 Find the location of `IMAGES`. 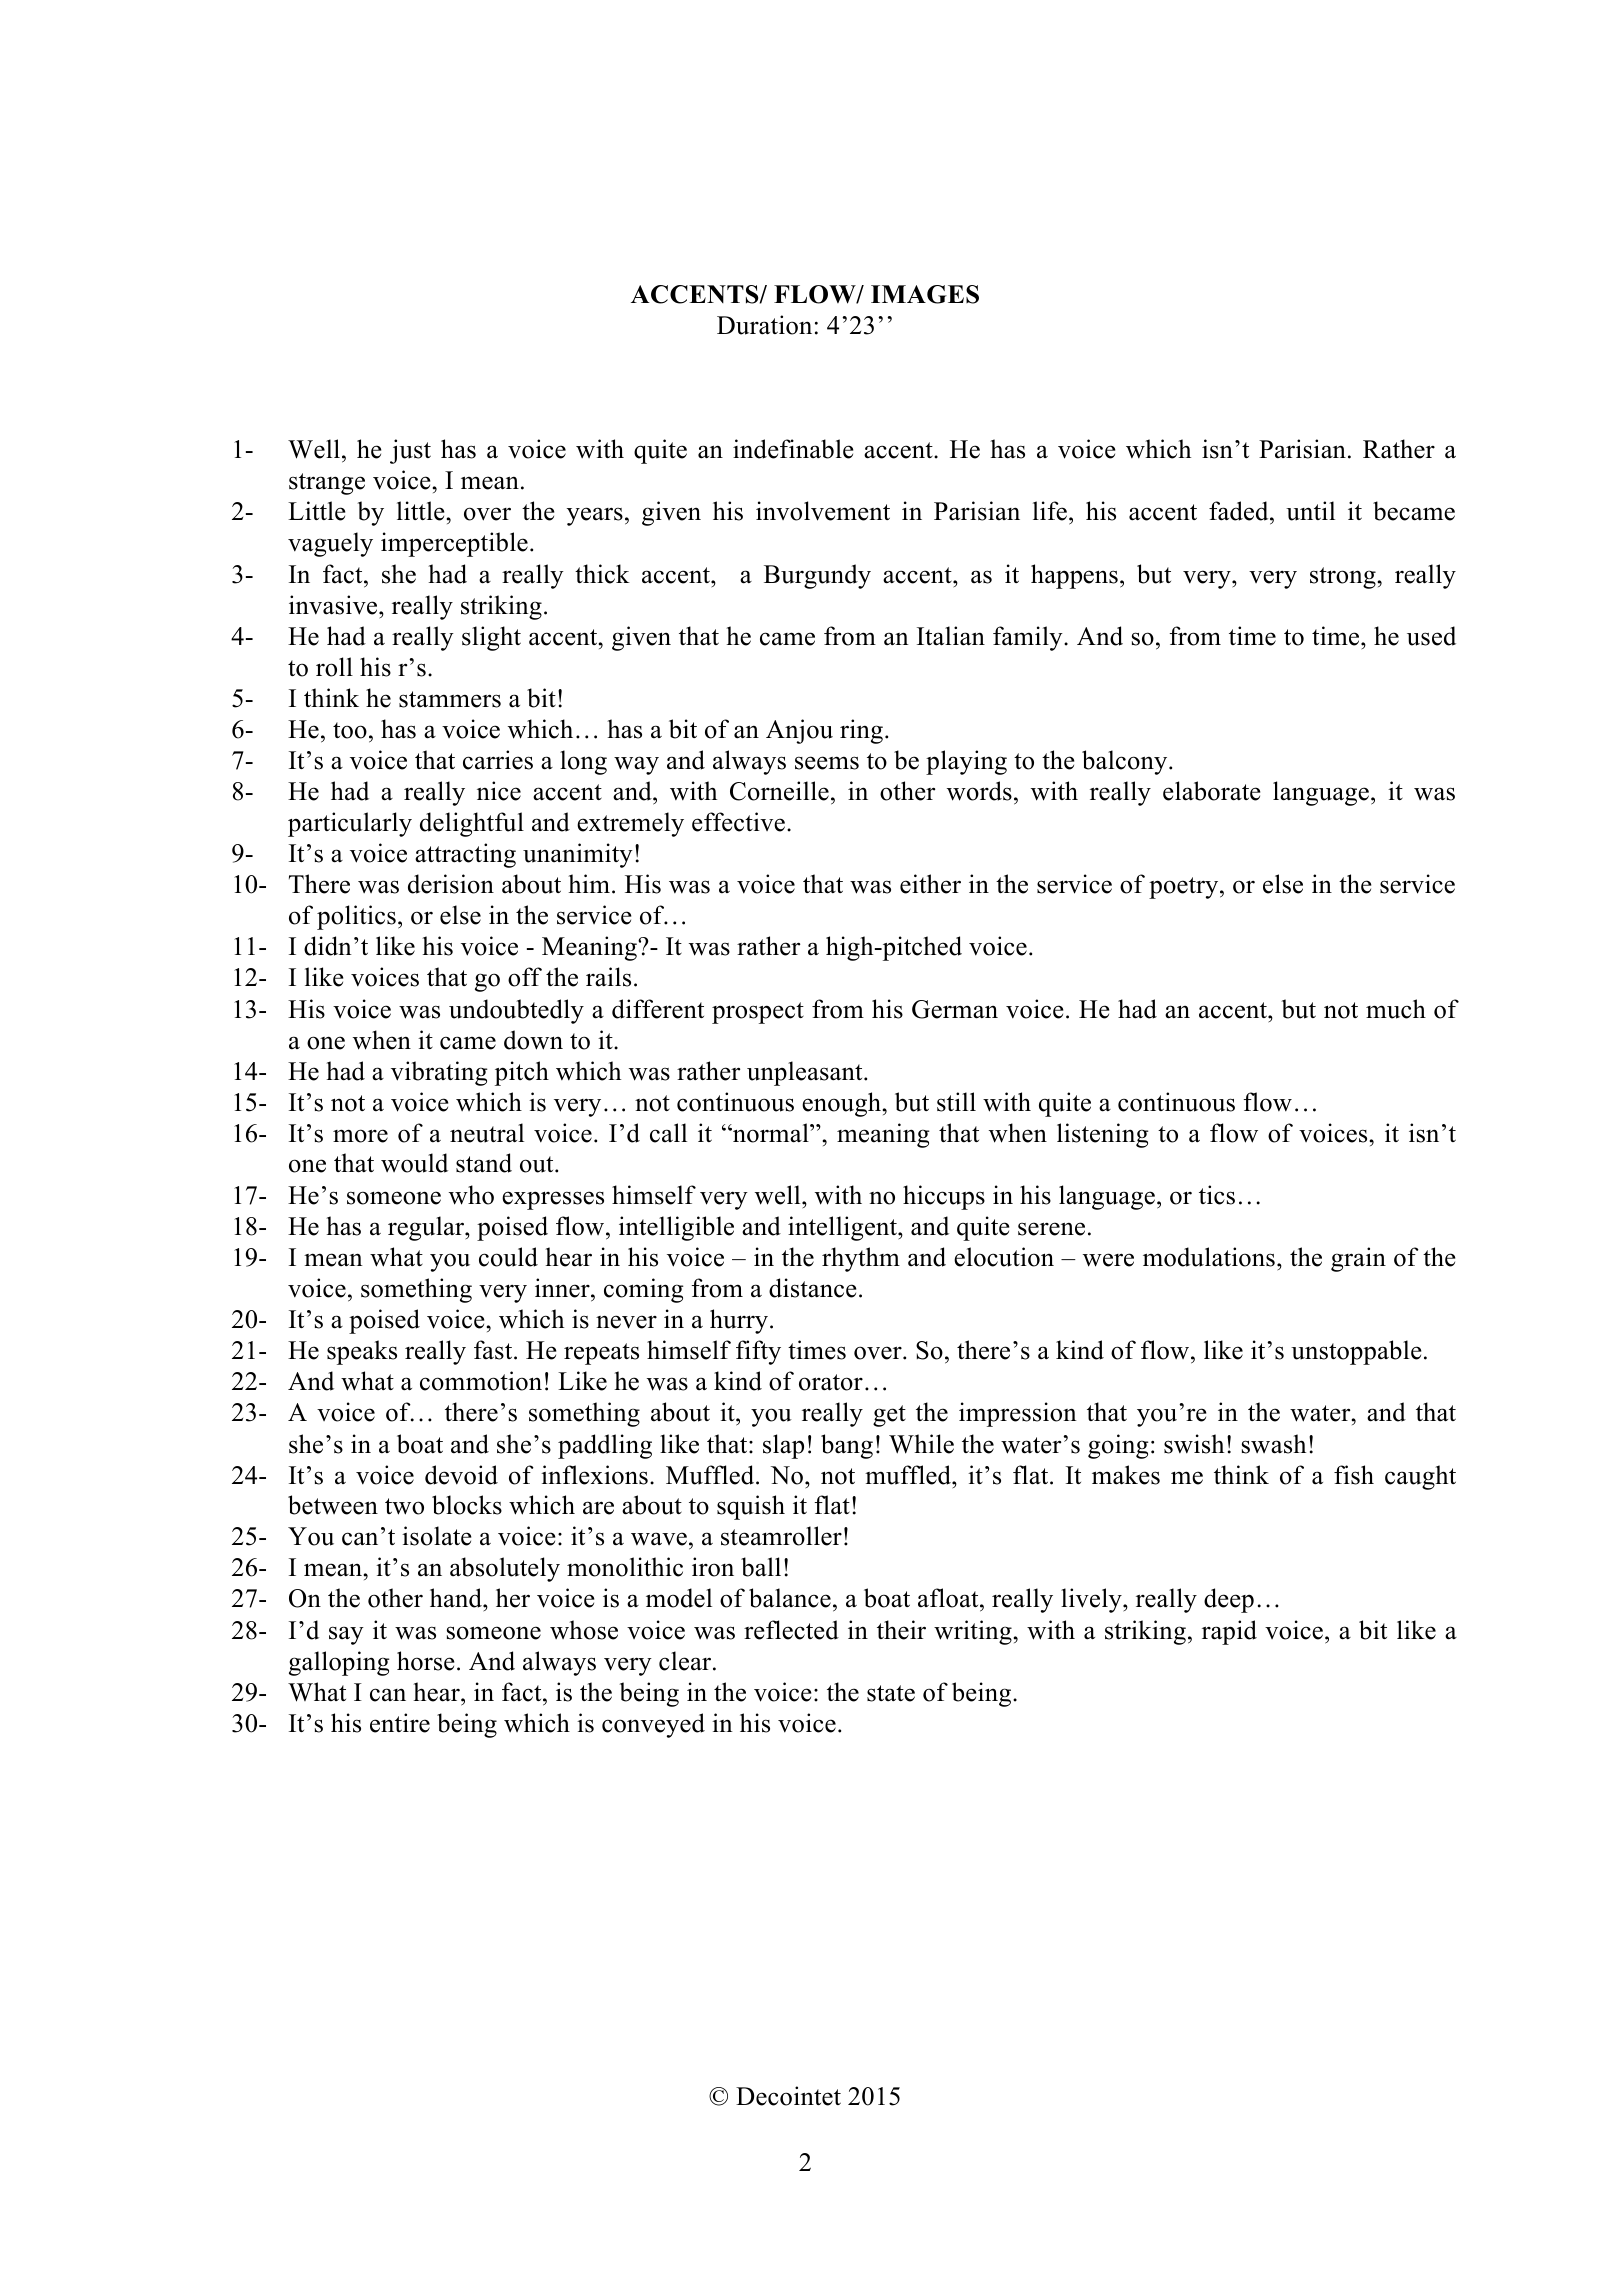

IMAGES is located at coordinates (925, 294).
